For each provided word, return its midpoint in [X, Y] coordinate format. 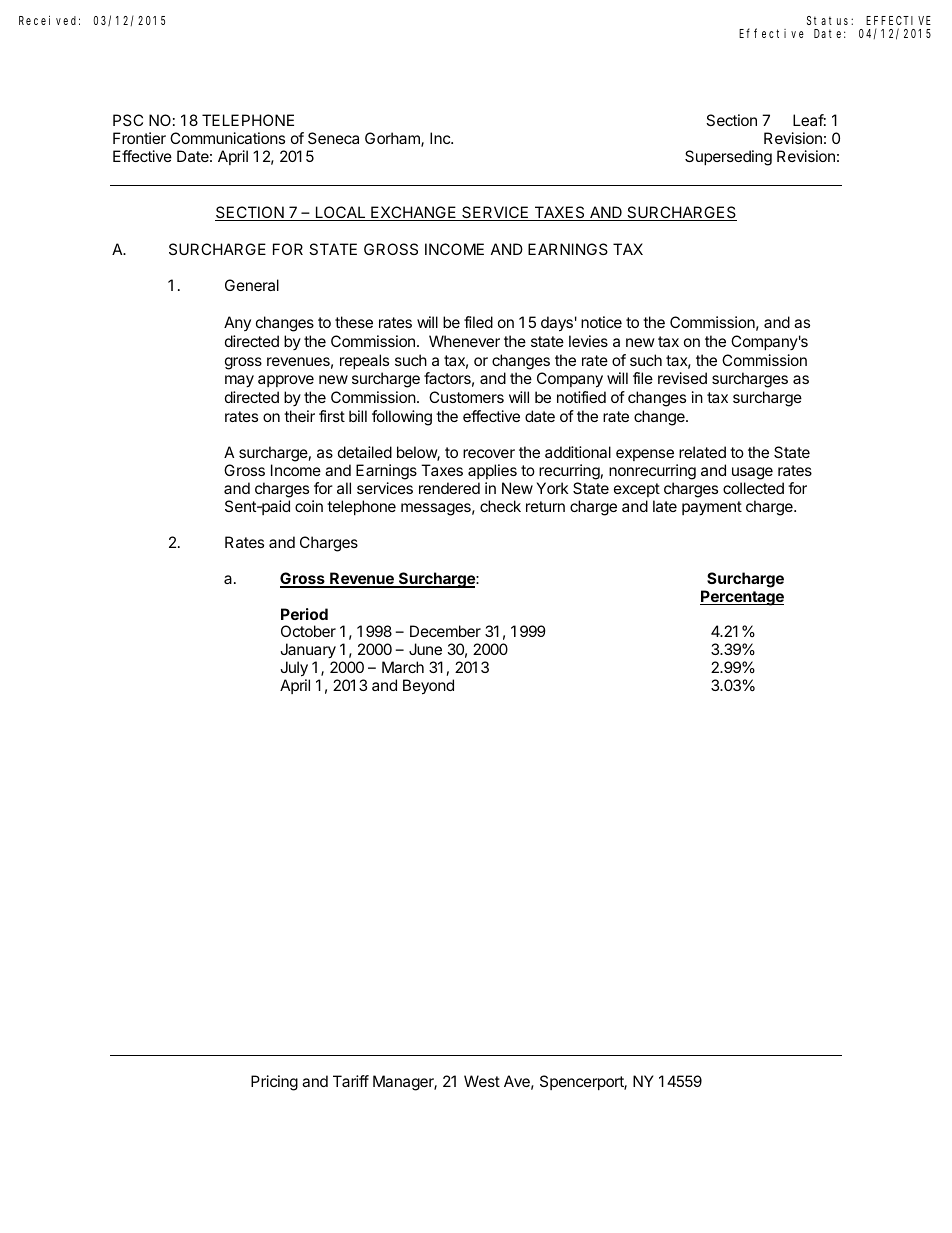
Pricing [274, 1083]
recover [489, 453]
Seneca [333, 138]
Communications [227, 138]
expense [645, 455]
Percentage [742, 598]
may [239, 381]
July [294, 669]
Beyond [428, 687]
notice [601, 322]
